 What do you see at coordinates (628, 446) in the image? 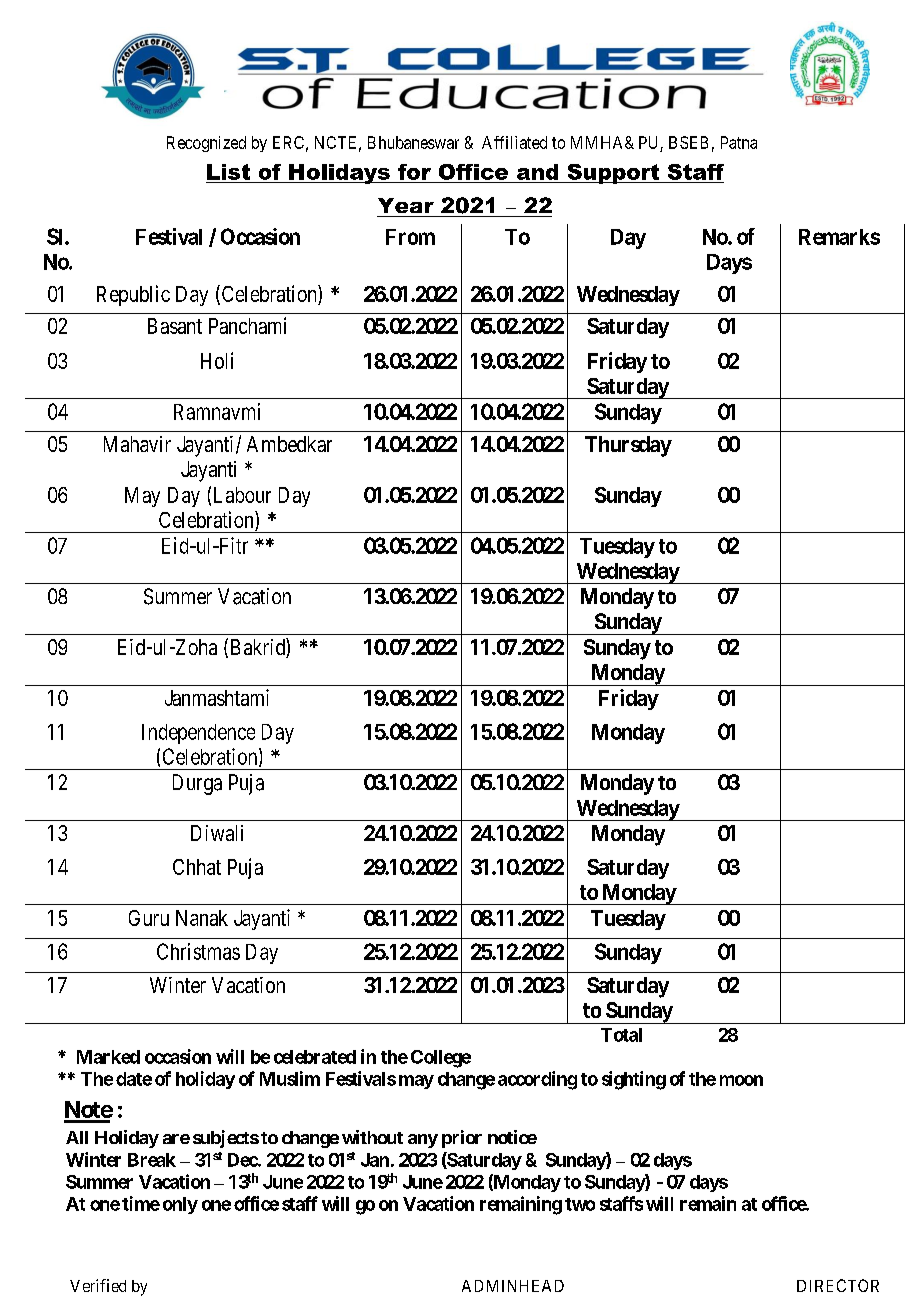
I see `Thursday` at bounding box center [628, 446].
